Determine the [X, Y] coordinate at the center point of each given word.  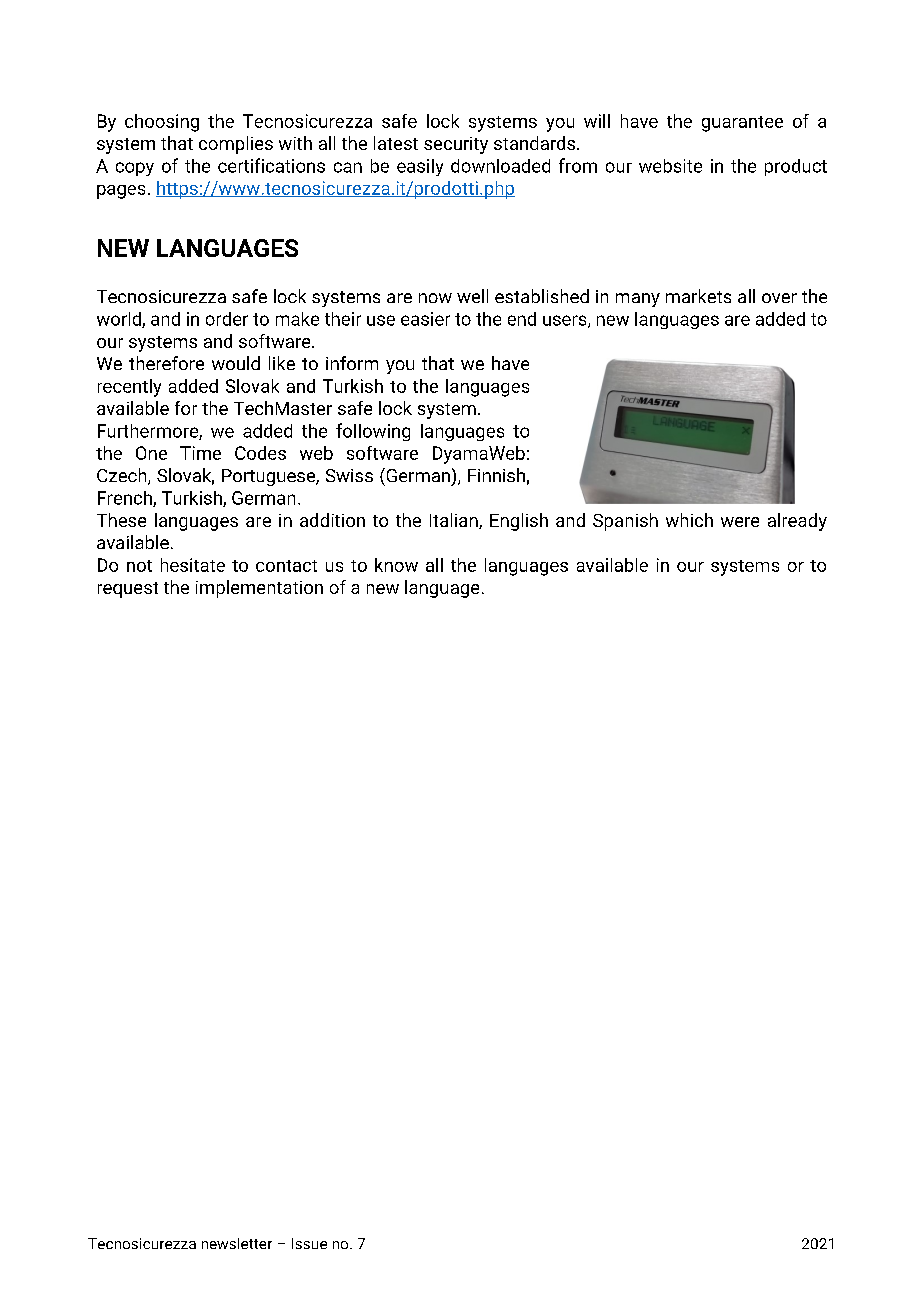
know [396, 565]
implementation [259, 589]
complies [236, 145]
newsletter [237, 1243]
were [740, 522]
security [456, 145]
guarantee [742, 124]
